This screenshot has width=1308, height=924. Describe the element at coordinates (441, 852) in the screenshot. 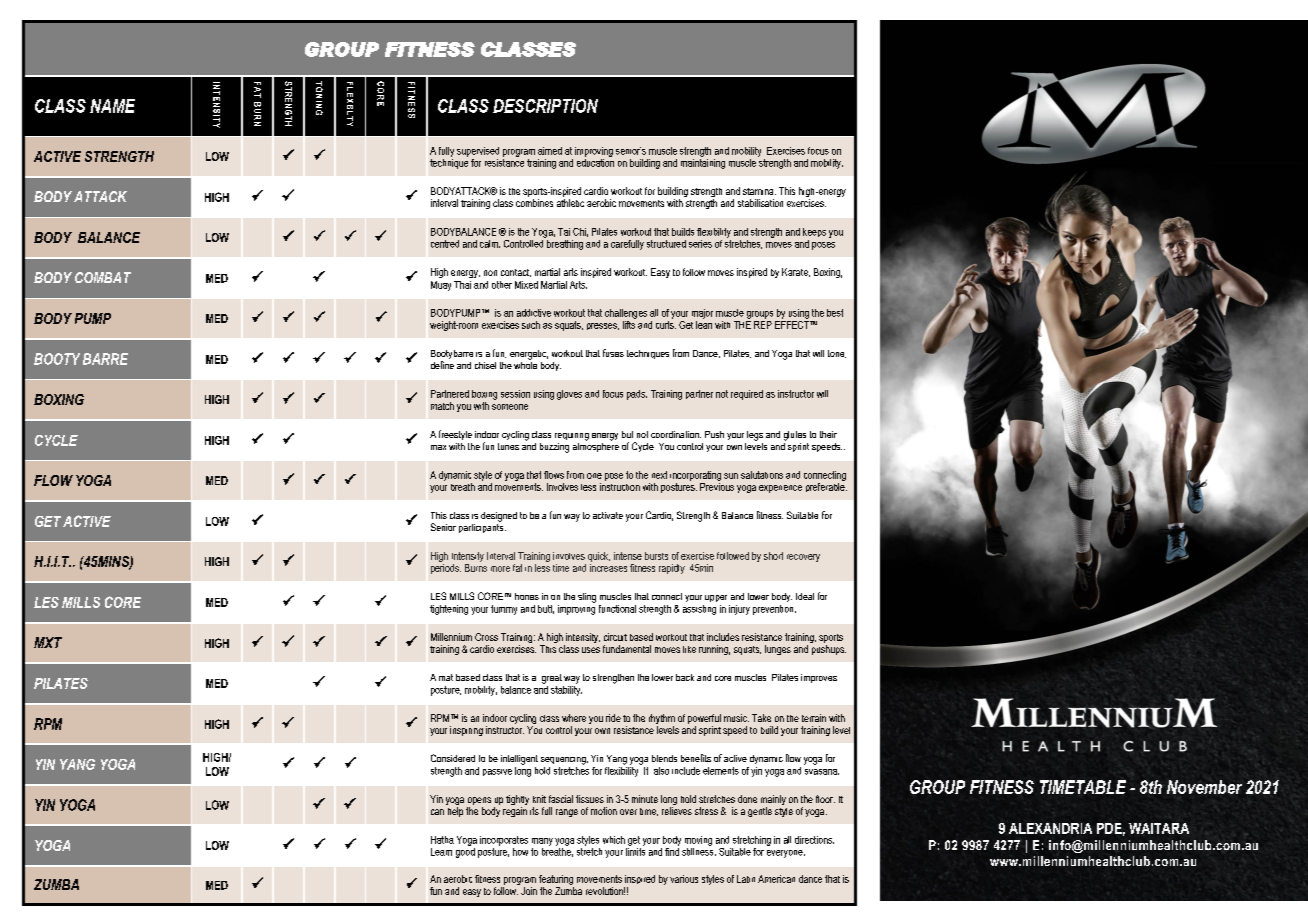

I see `Learn` at that location.
